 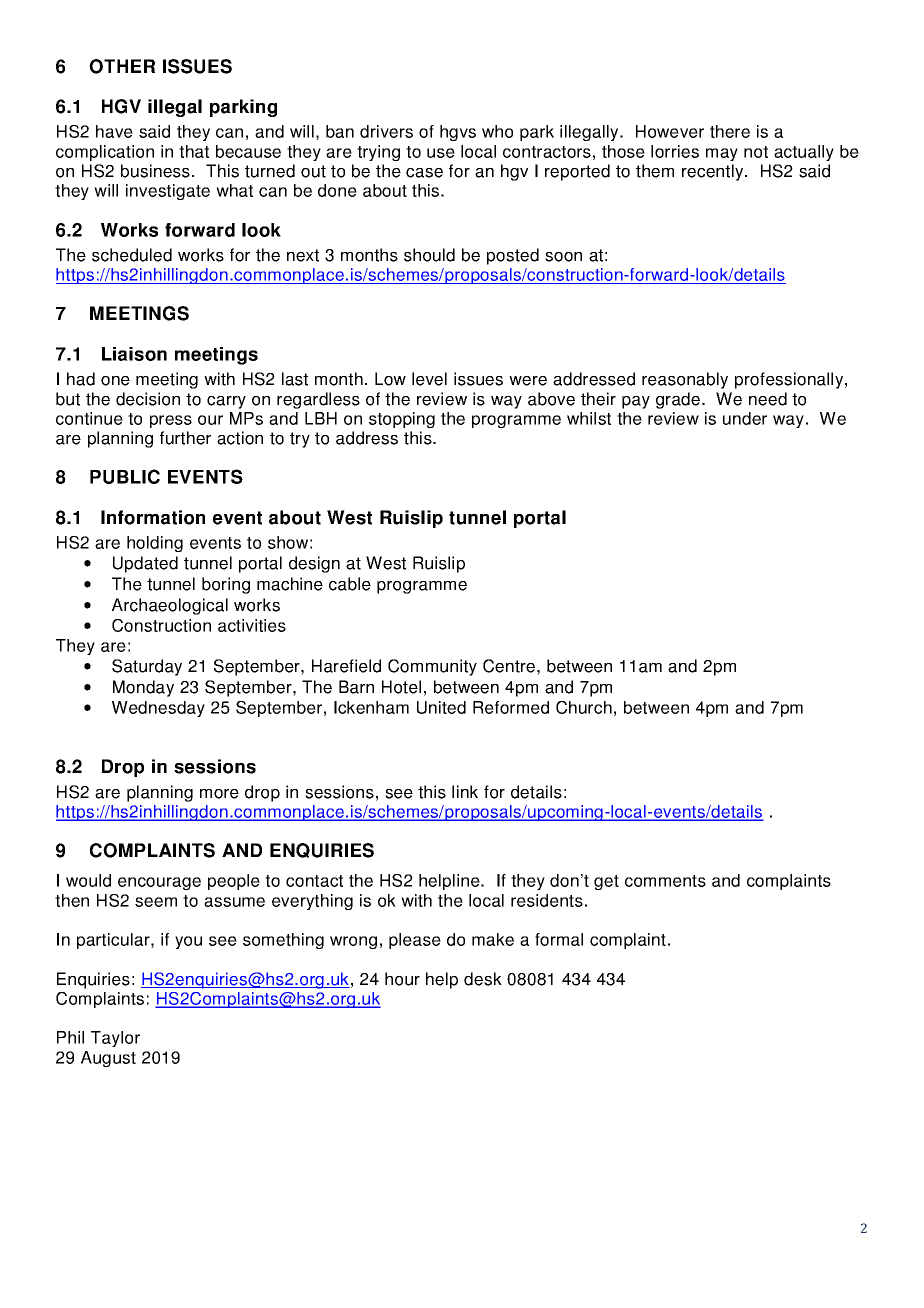 I want to click on there, so click(x=730, y=131).
